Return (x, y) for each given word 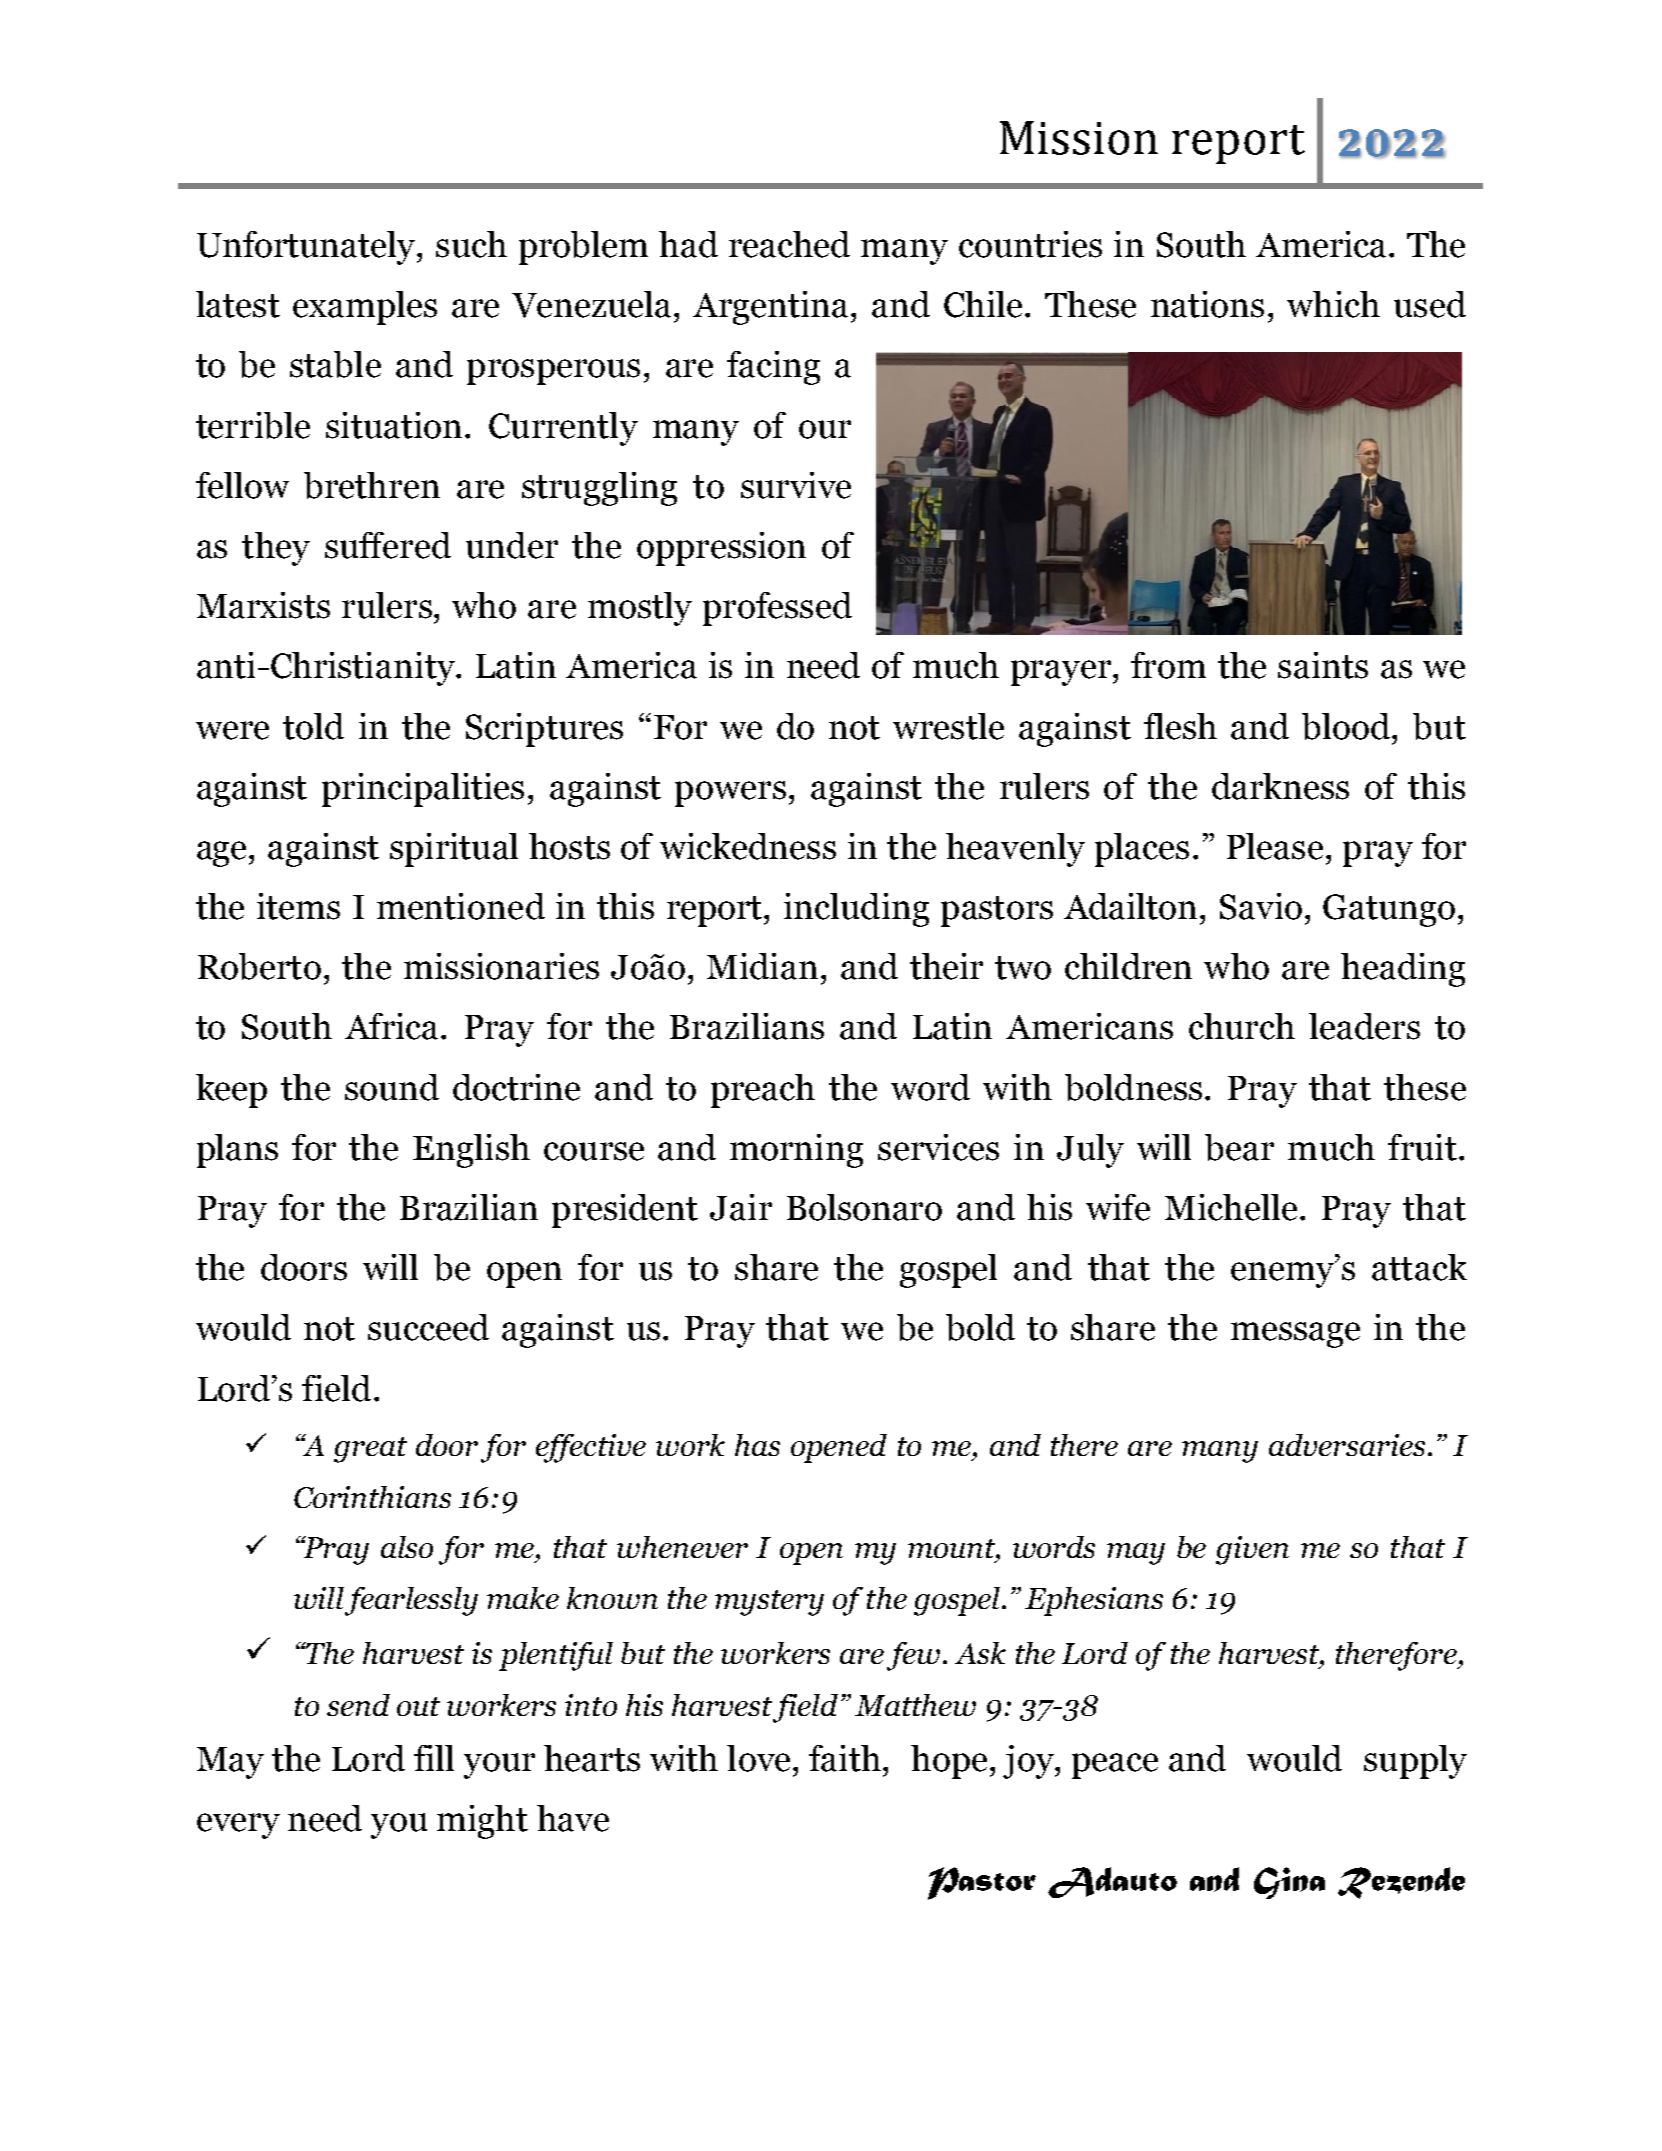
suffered (388, 545)
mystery (769, 1603)
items (298, 906)
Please (1275, 846)
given (1252, 1550)
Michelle (1231, 1207)
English (471, 1151)
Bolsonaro (864, 1207)
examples (365, 308)
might (482, 1822)
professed (777, 609)
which (1333, 304)
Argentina (770, 308)
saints (1323, 665)
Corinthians (372, 1497)
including (856, 910)
